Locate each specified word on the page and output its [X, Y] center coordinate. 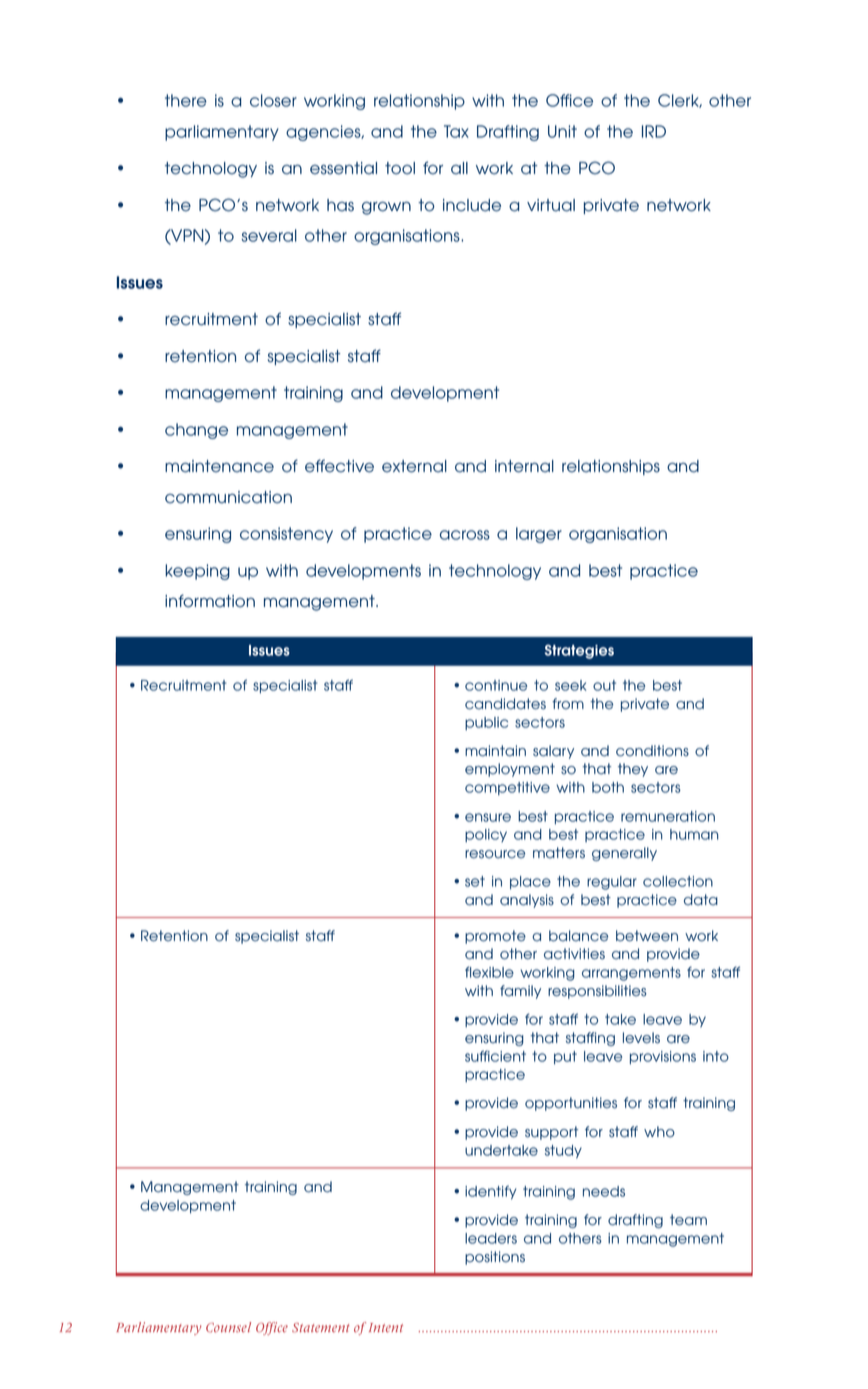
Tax [456, 131]
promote [495, 937]
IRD [654, 131]
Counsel [228, 1327]
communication [228, 497]
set [475, 881]
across [465, 535]
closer [273, 100]
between [647, 936]
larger [539, 535]
